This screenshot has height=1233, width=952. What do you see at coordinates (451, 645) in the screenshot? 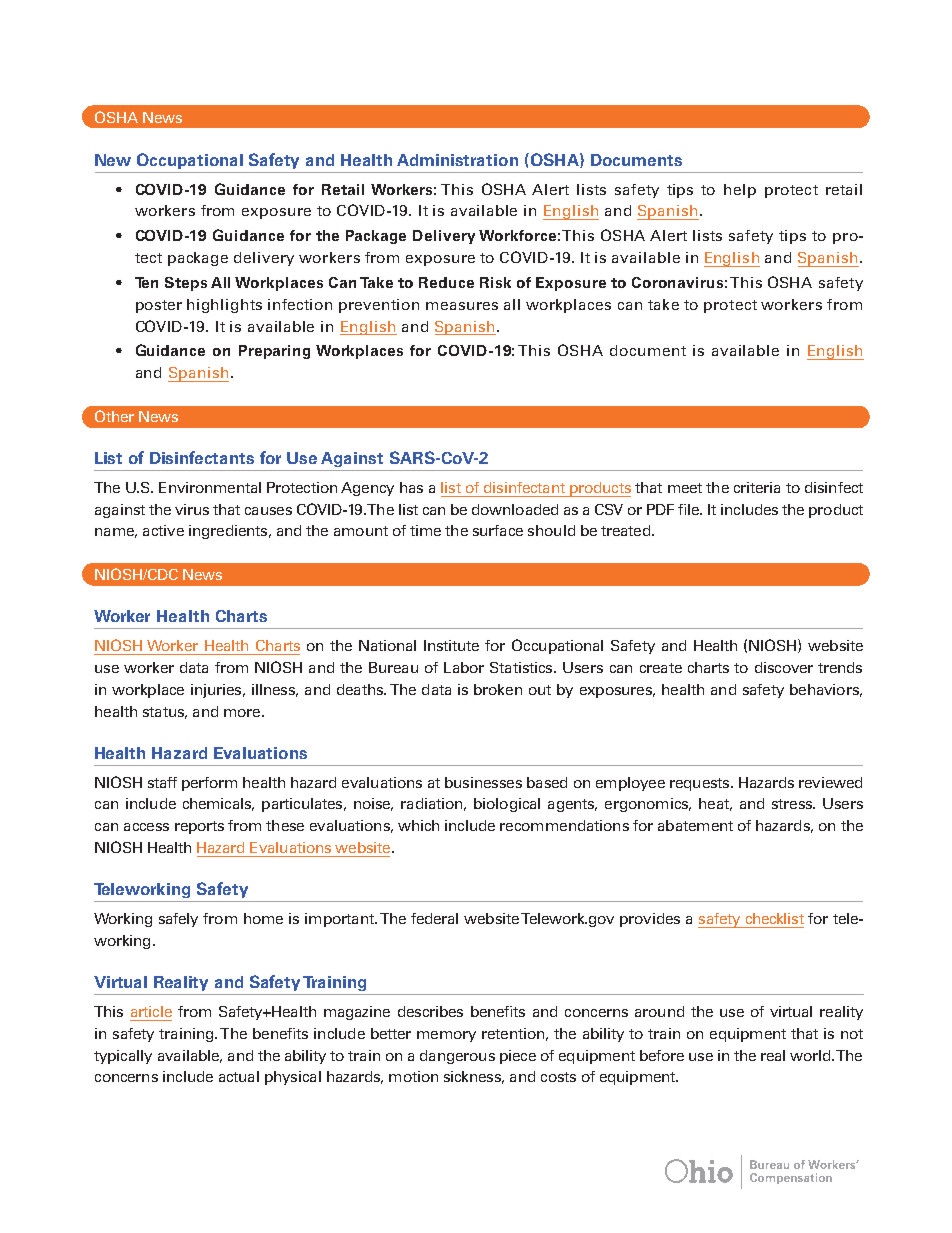
I see `Institute` at bounding box center [451, 645].
